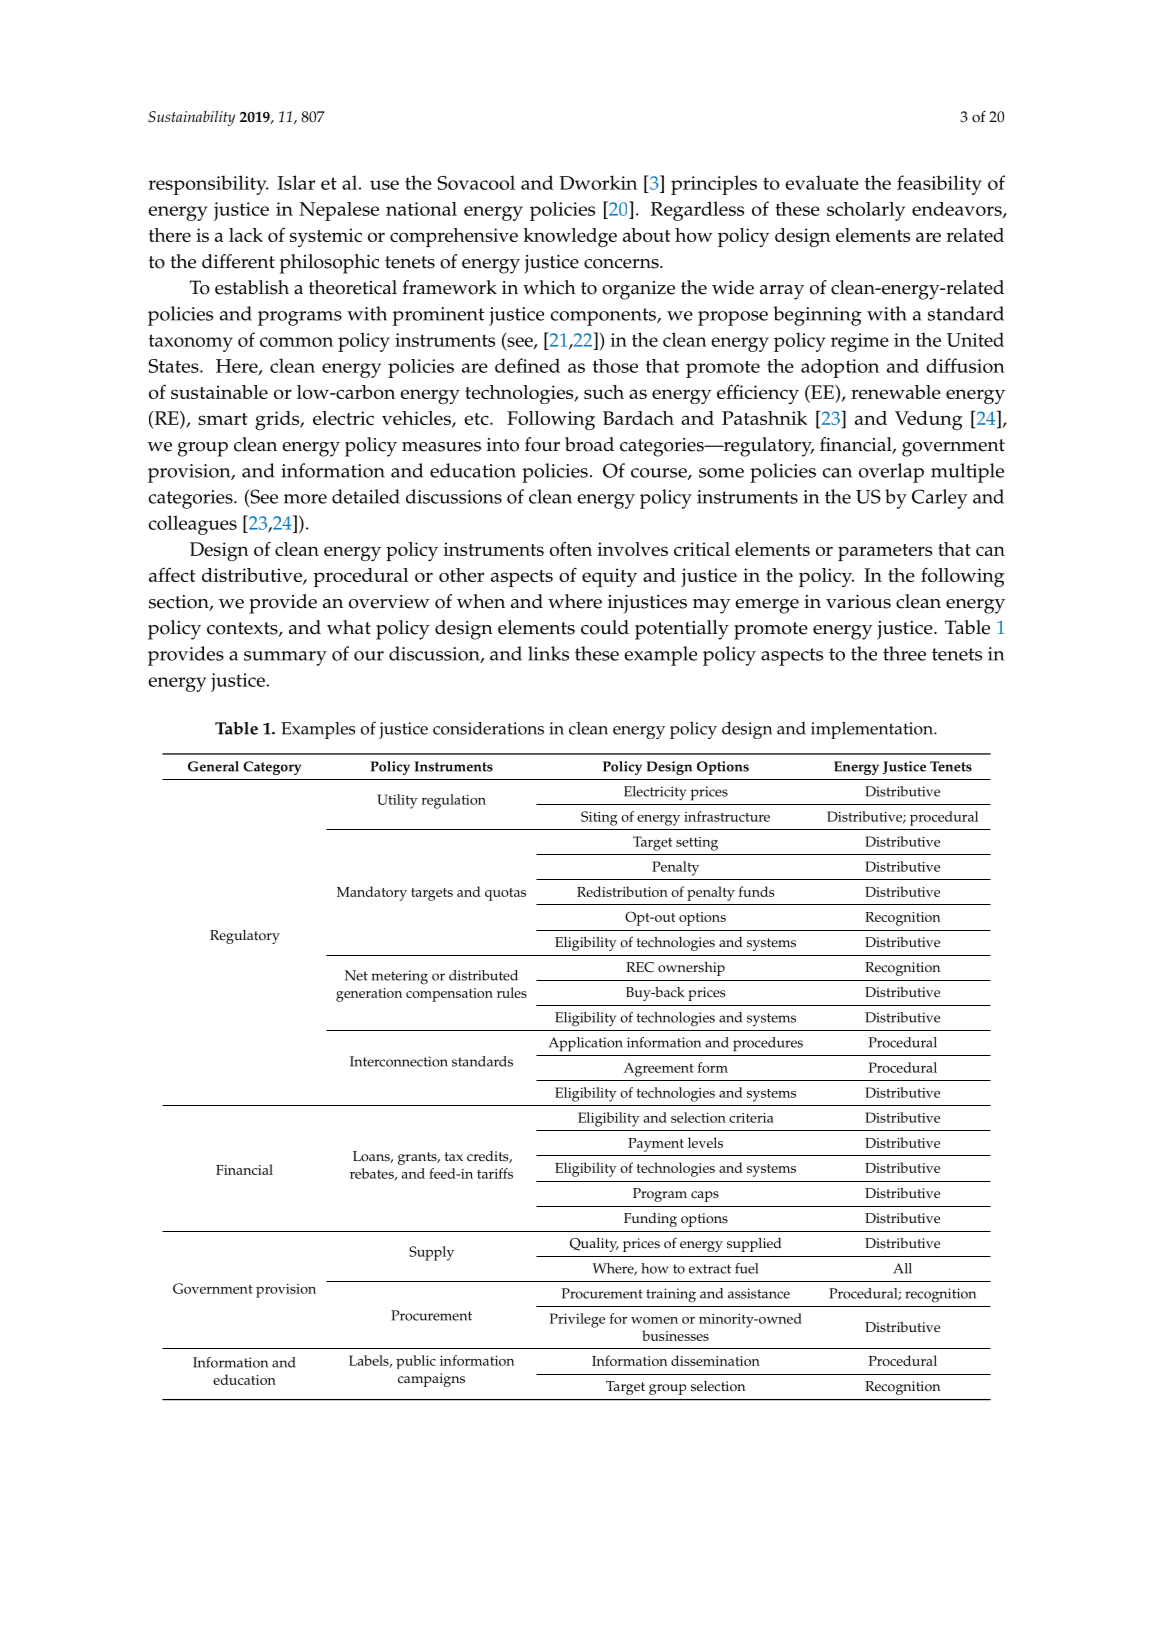 The height and width of the screenshot is (1630, 1153). What do you see at coordinates (488, 728) in the screenshot?
I see `considerations` at bounding box center [488, 728].
